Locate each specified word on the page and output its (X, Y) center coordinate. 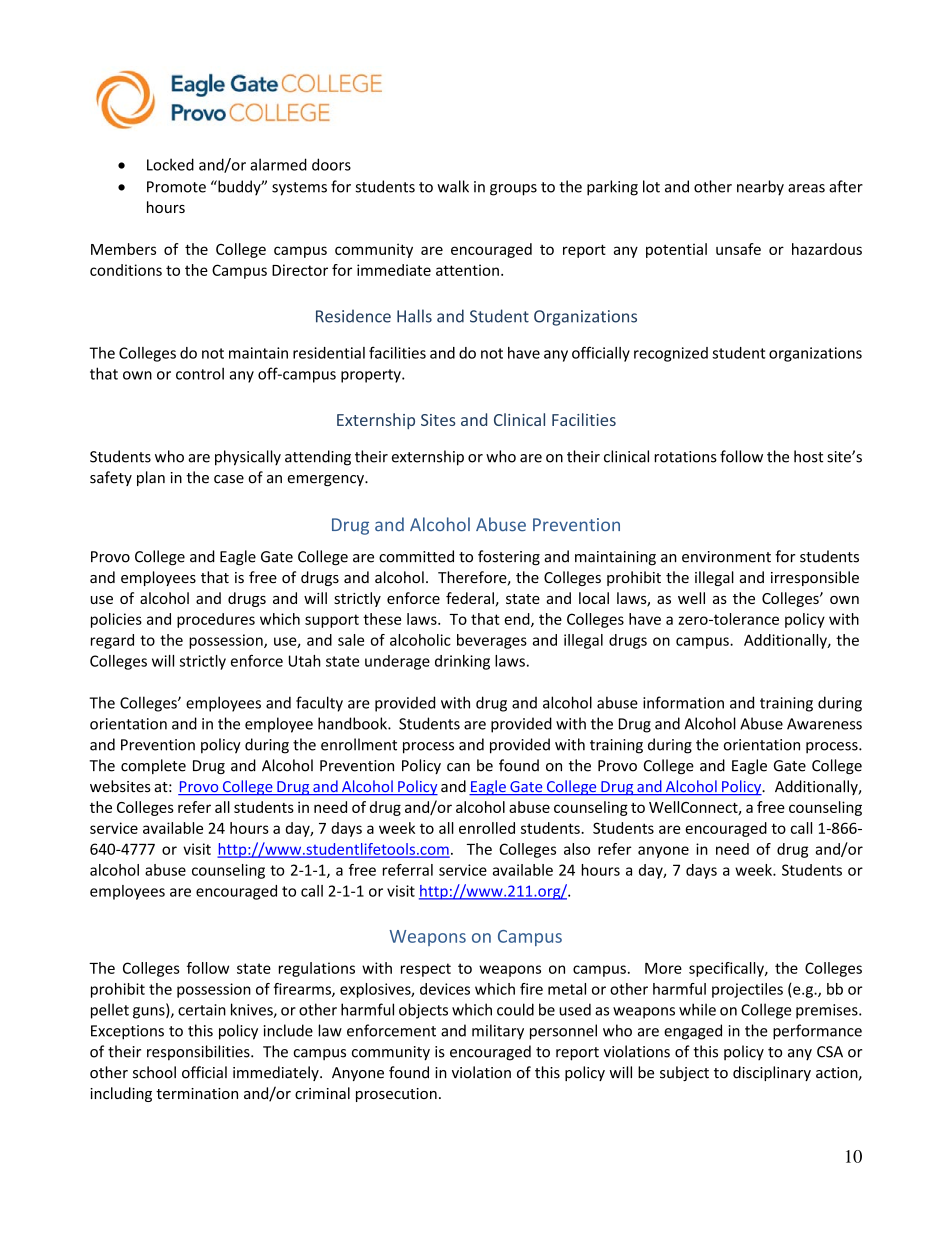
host (808, 456)
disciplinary (772, 1073)
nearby (760, 188)
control (200, 373)
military (498, 1032)
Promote (176, 187)
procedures (216, 620)
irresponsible (815, 578)
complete (153, 766)
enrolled (487, 828)
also (577, 849)
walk (453, 186)
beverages (492, 641)
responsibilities (199, 1052)
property (372, 376)
